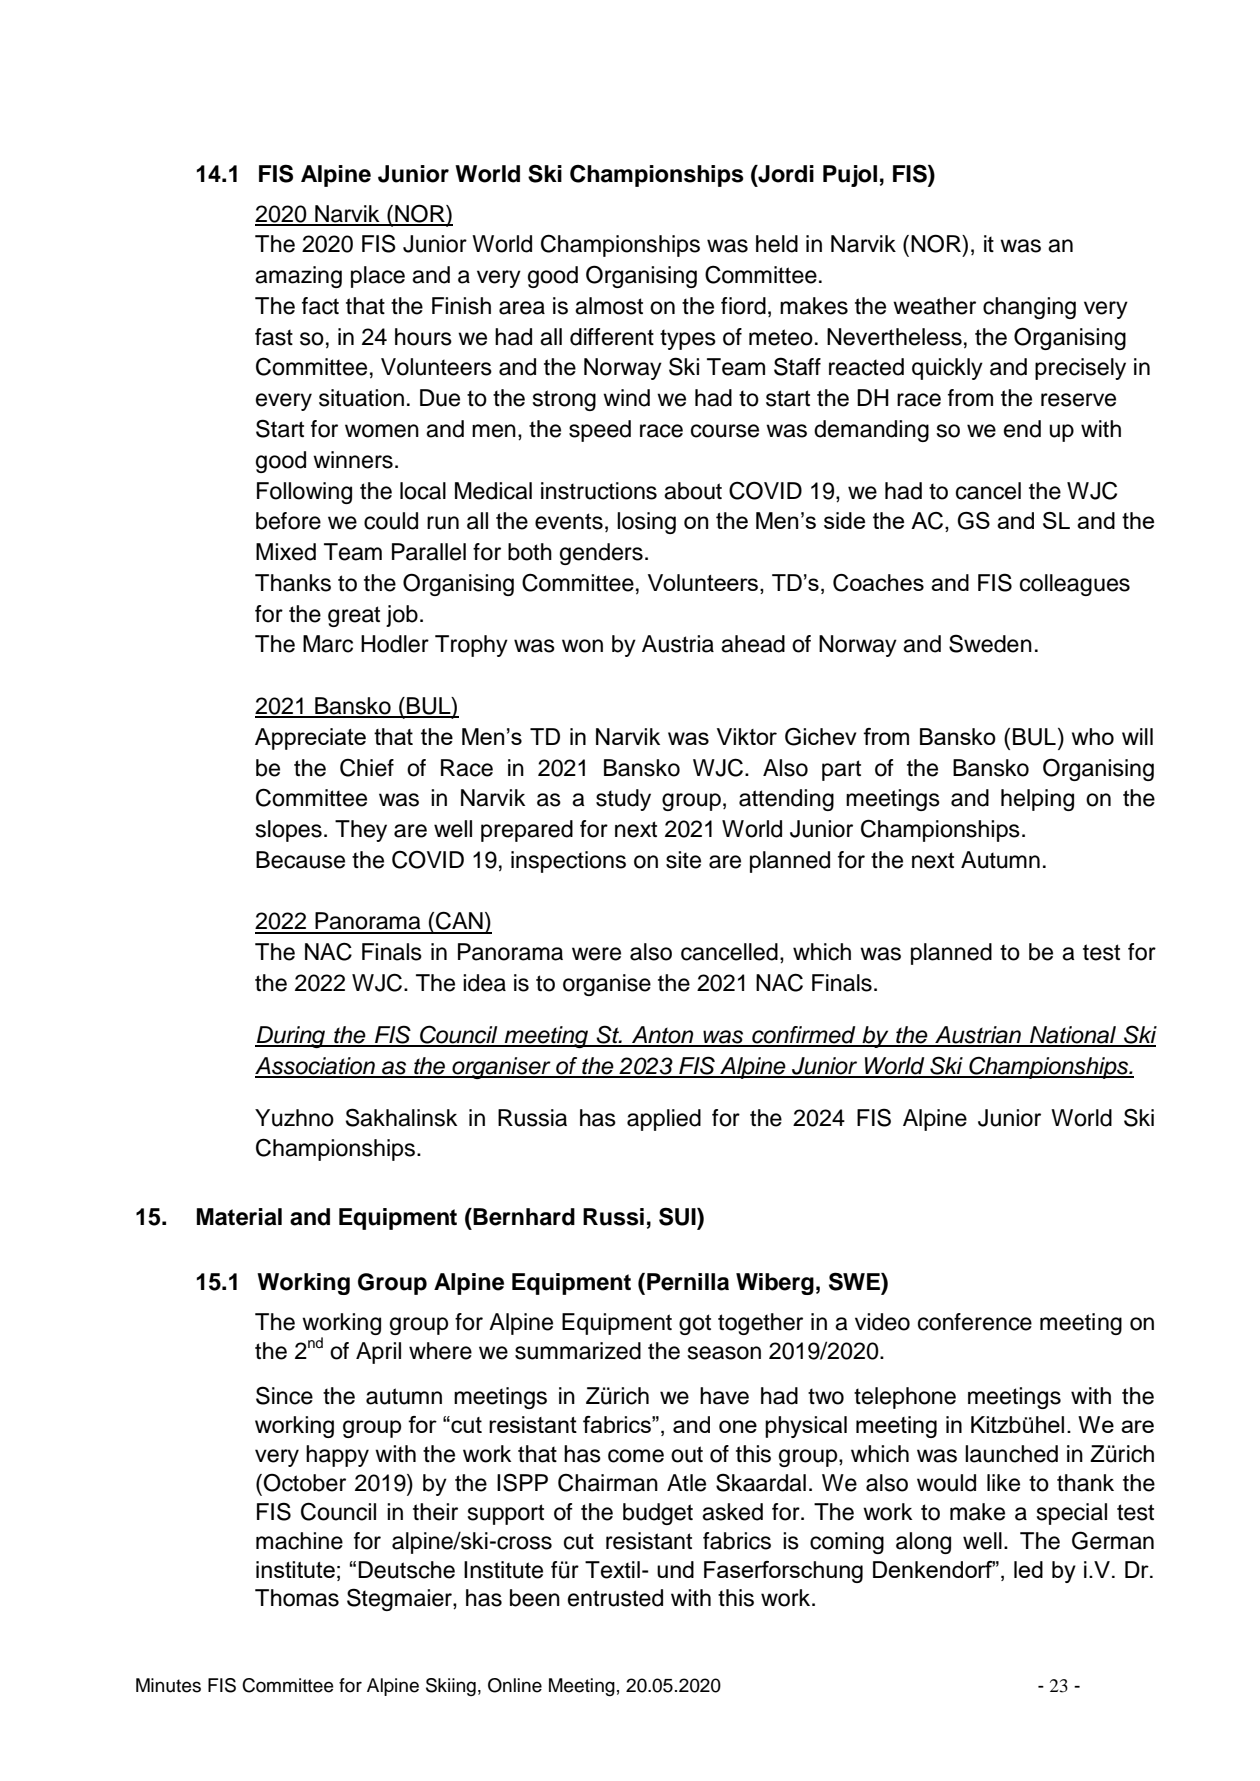 The height and width of the screenshot is (1781, 1260). Describe the element at coordinates (1029, 308) in the screenshot. I see `changing` at that location.
